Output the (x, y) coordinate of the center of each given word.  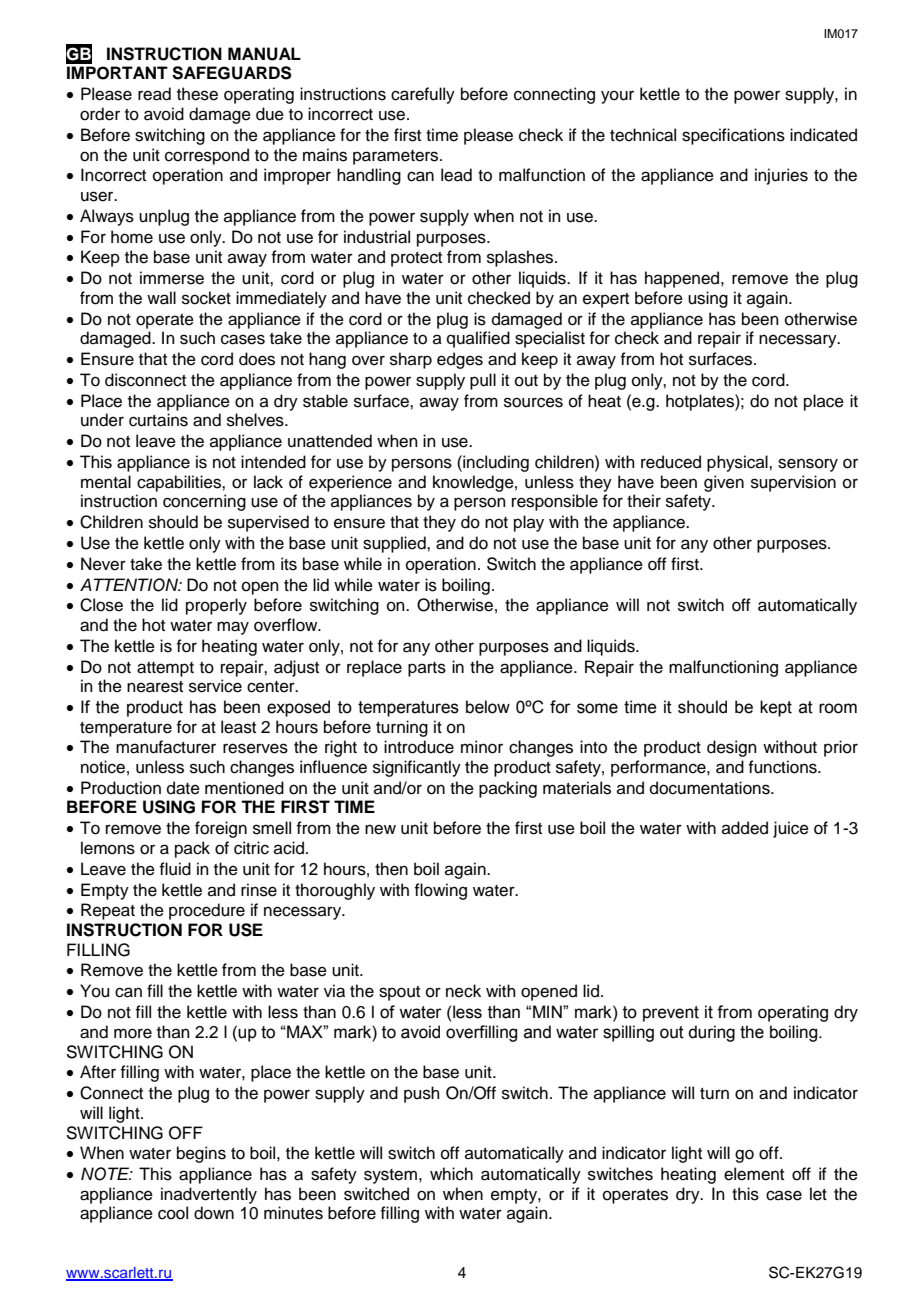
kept (776, 708)
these (197, 94)
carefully (423, 95)
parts (427, 669)
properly (216, 606)
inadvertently (209, 1195)
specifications (733, 136)
